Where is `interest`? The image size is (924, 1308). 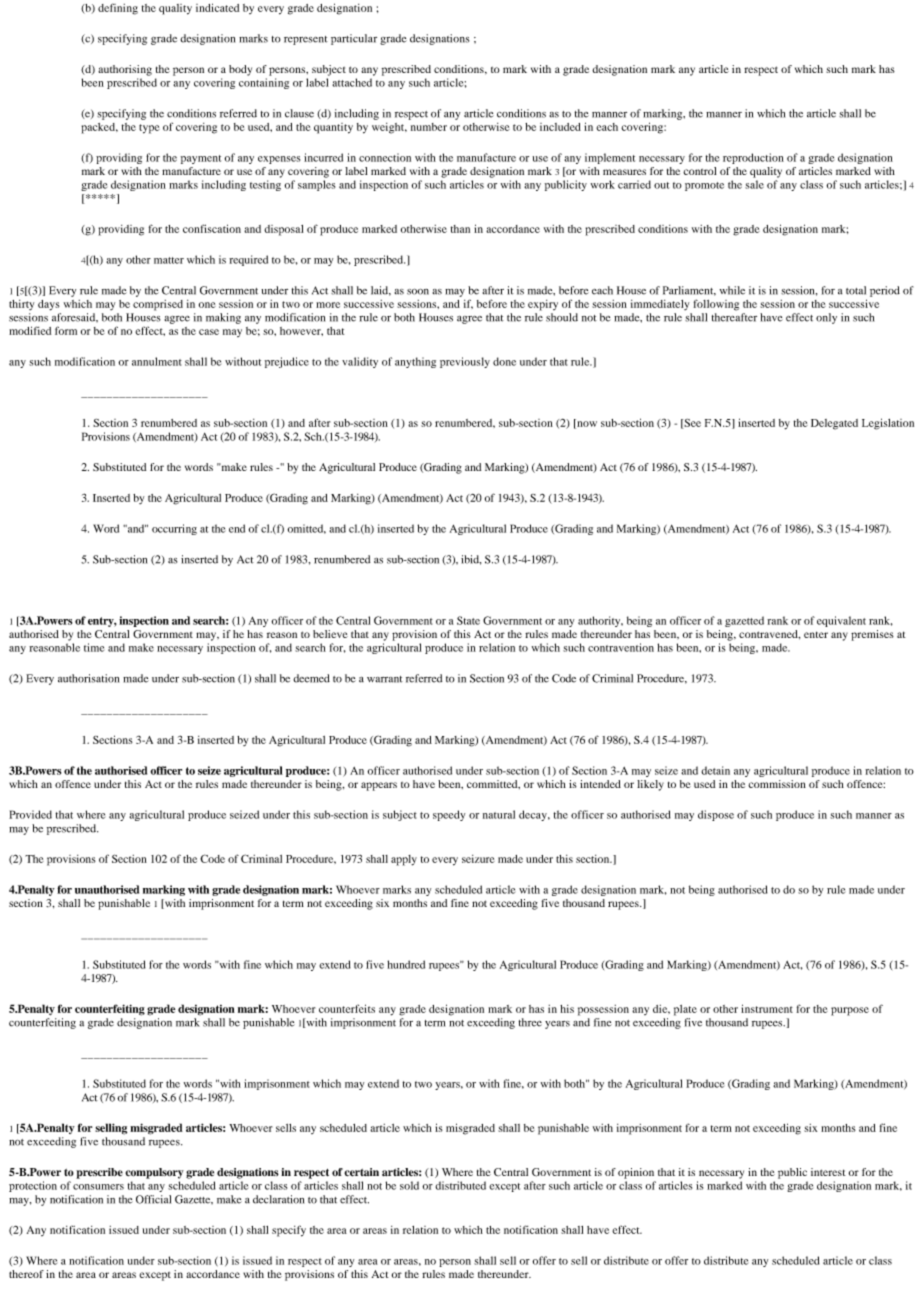 interest is located at coordinates (828, 1172).
